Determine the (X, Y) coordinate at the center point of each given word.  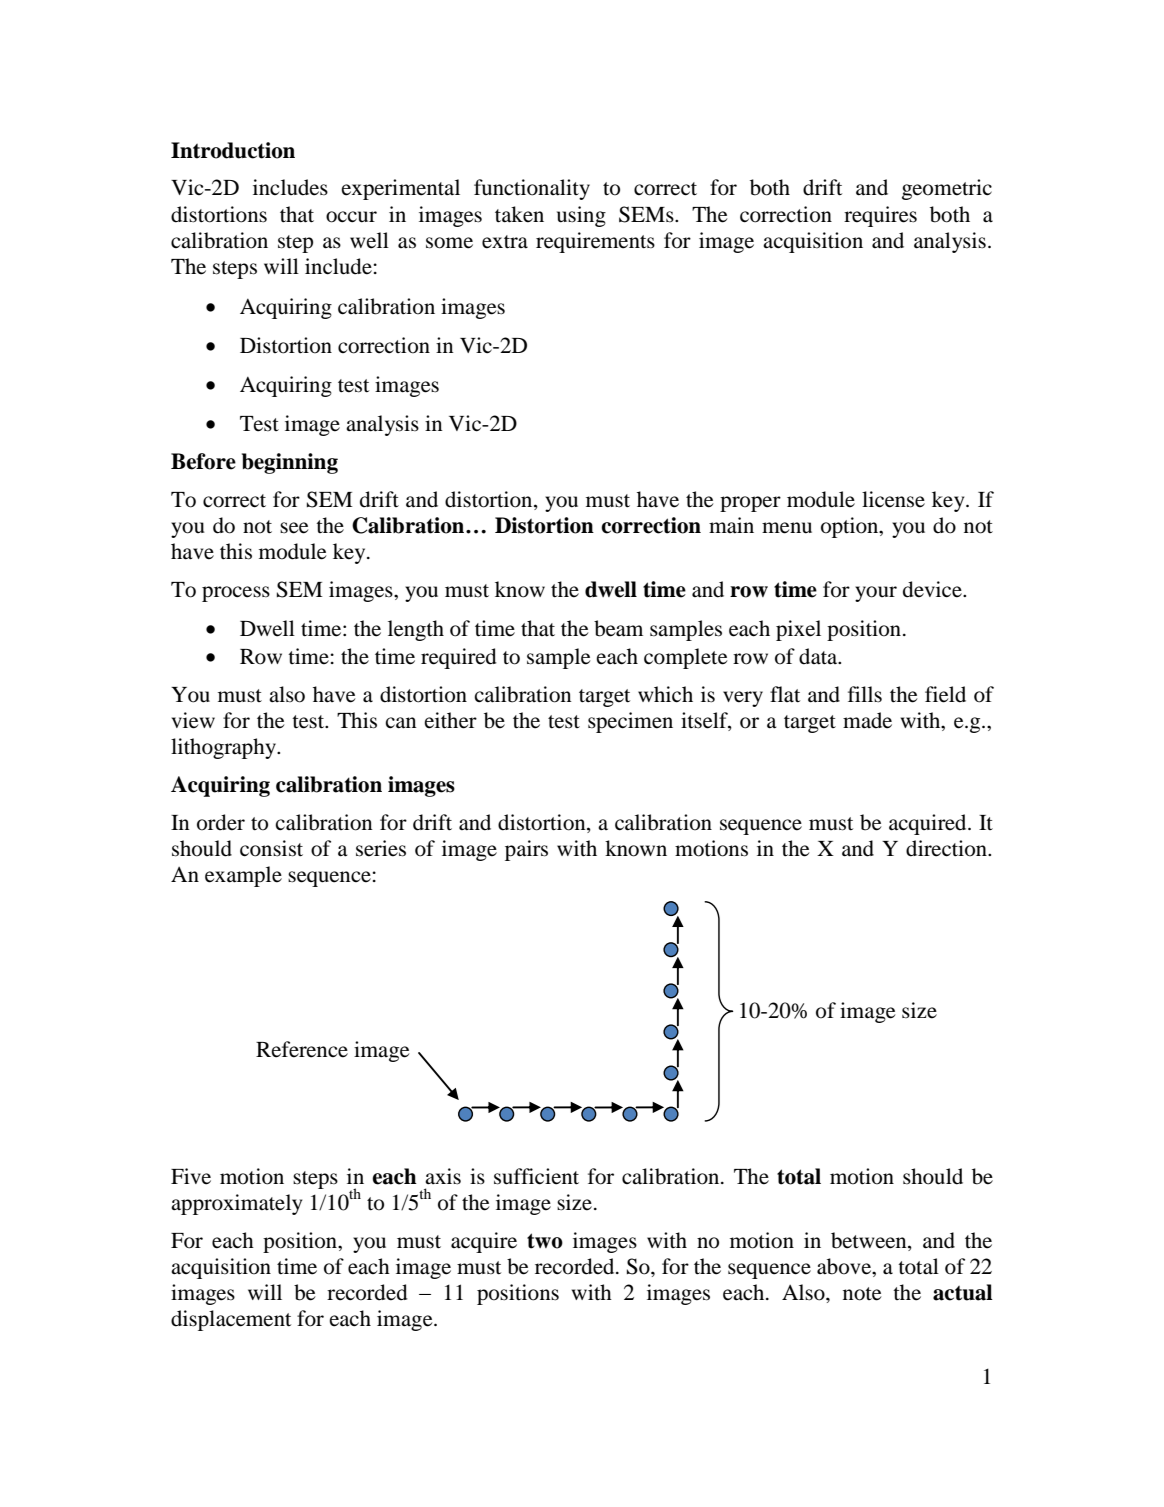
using (581, 216)
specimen (630, 722)
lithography (225, 748)
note (862, 1294)
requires (880, 216)
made (867, 720)
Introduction (233, 150)
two (545, 1241)
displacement (231, 1320)
